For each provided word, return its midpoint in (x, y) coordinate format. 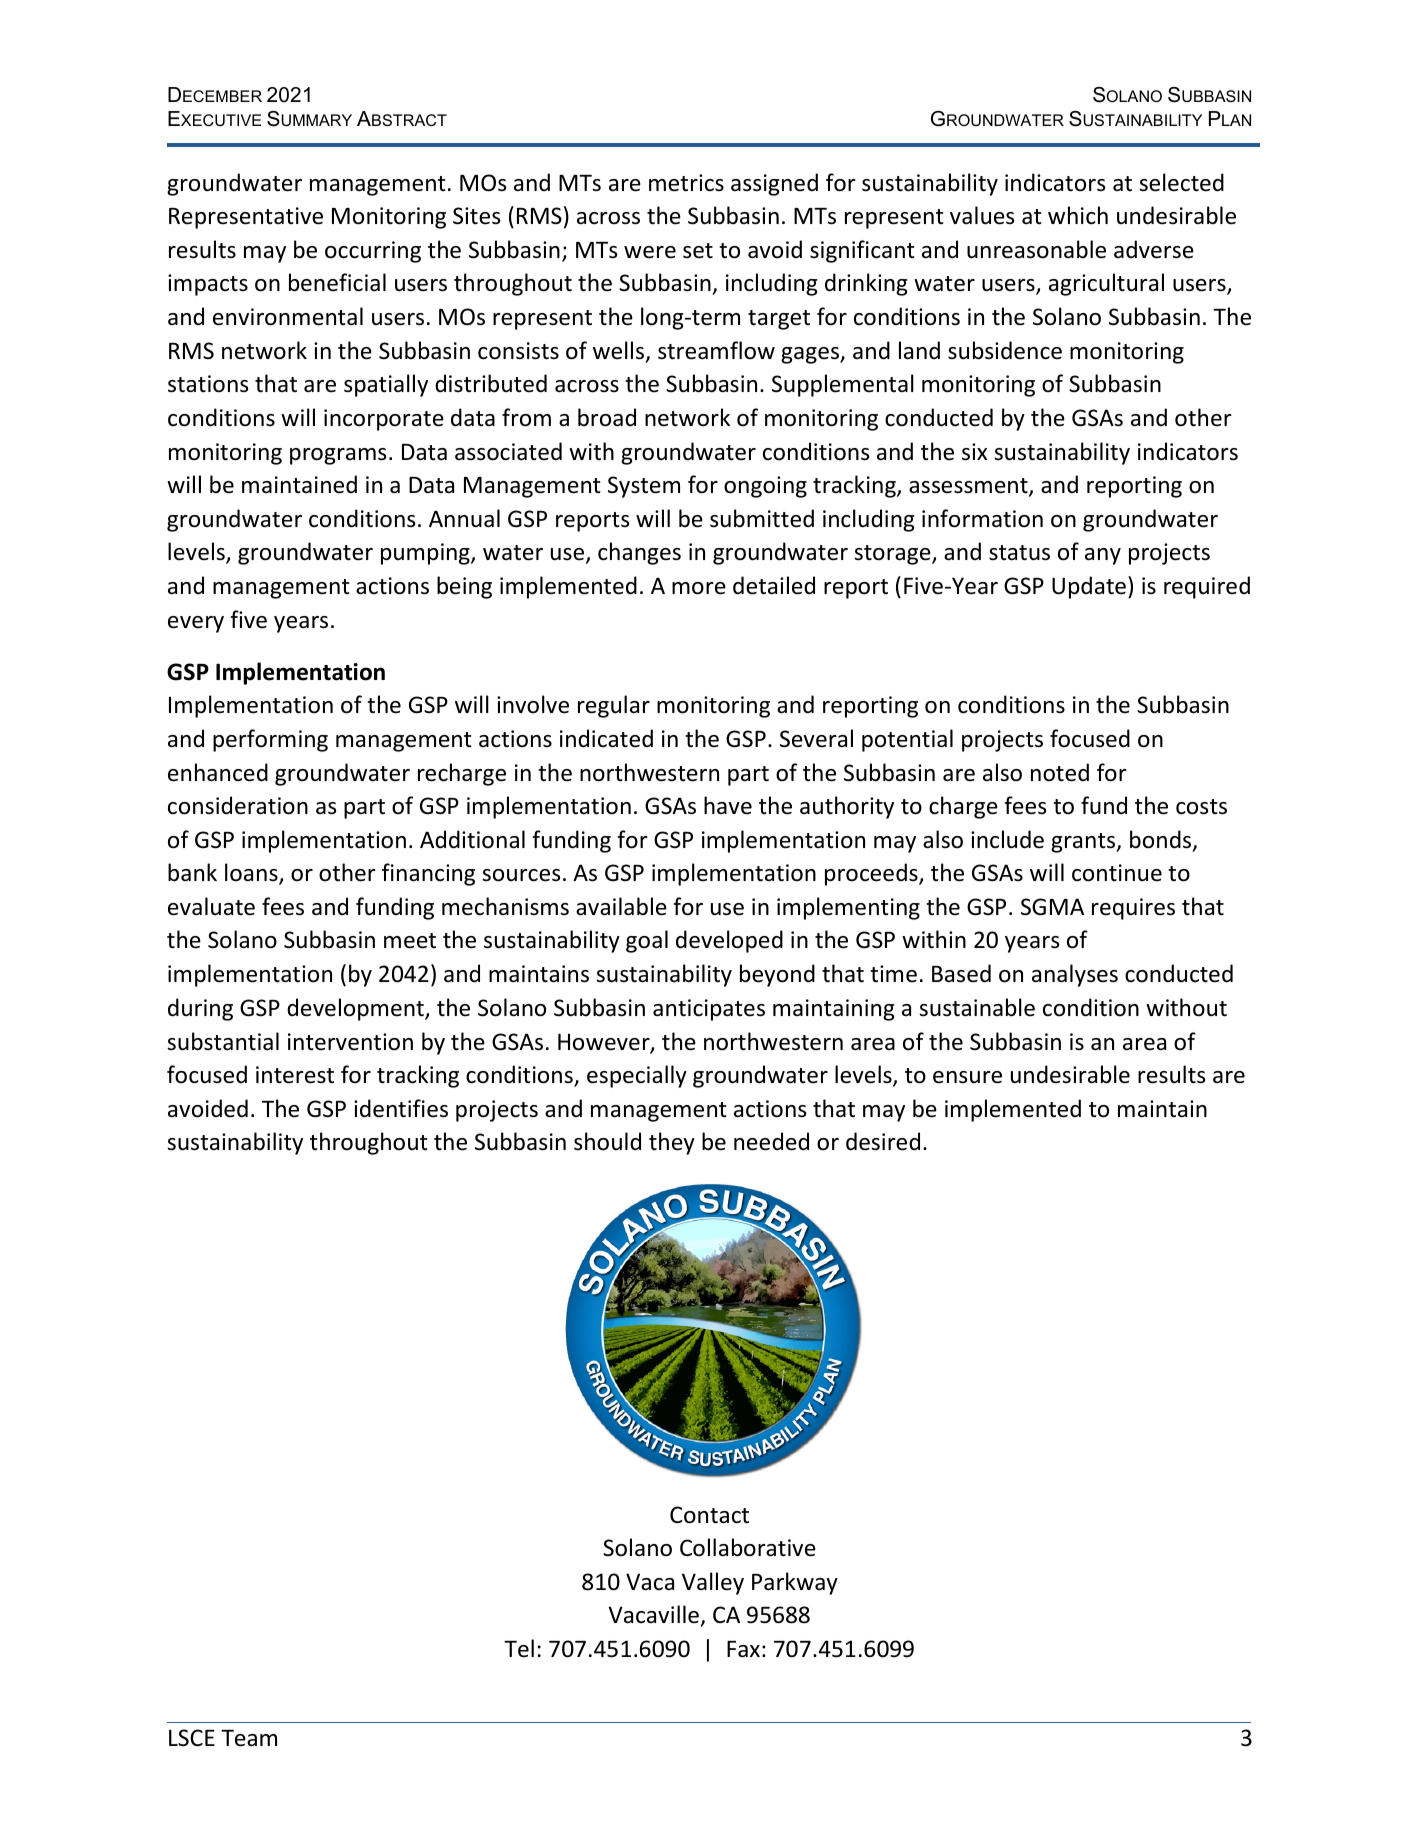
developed (729, 941)
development (356, 1009)
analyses (1075, 975)
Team (249, 1738)
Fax (743, 1649)
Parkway (795, 1583)
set (698, 251)
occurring (373, 252)
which (1078, 215)
